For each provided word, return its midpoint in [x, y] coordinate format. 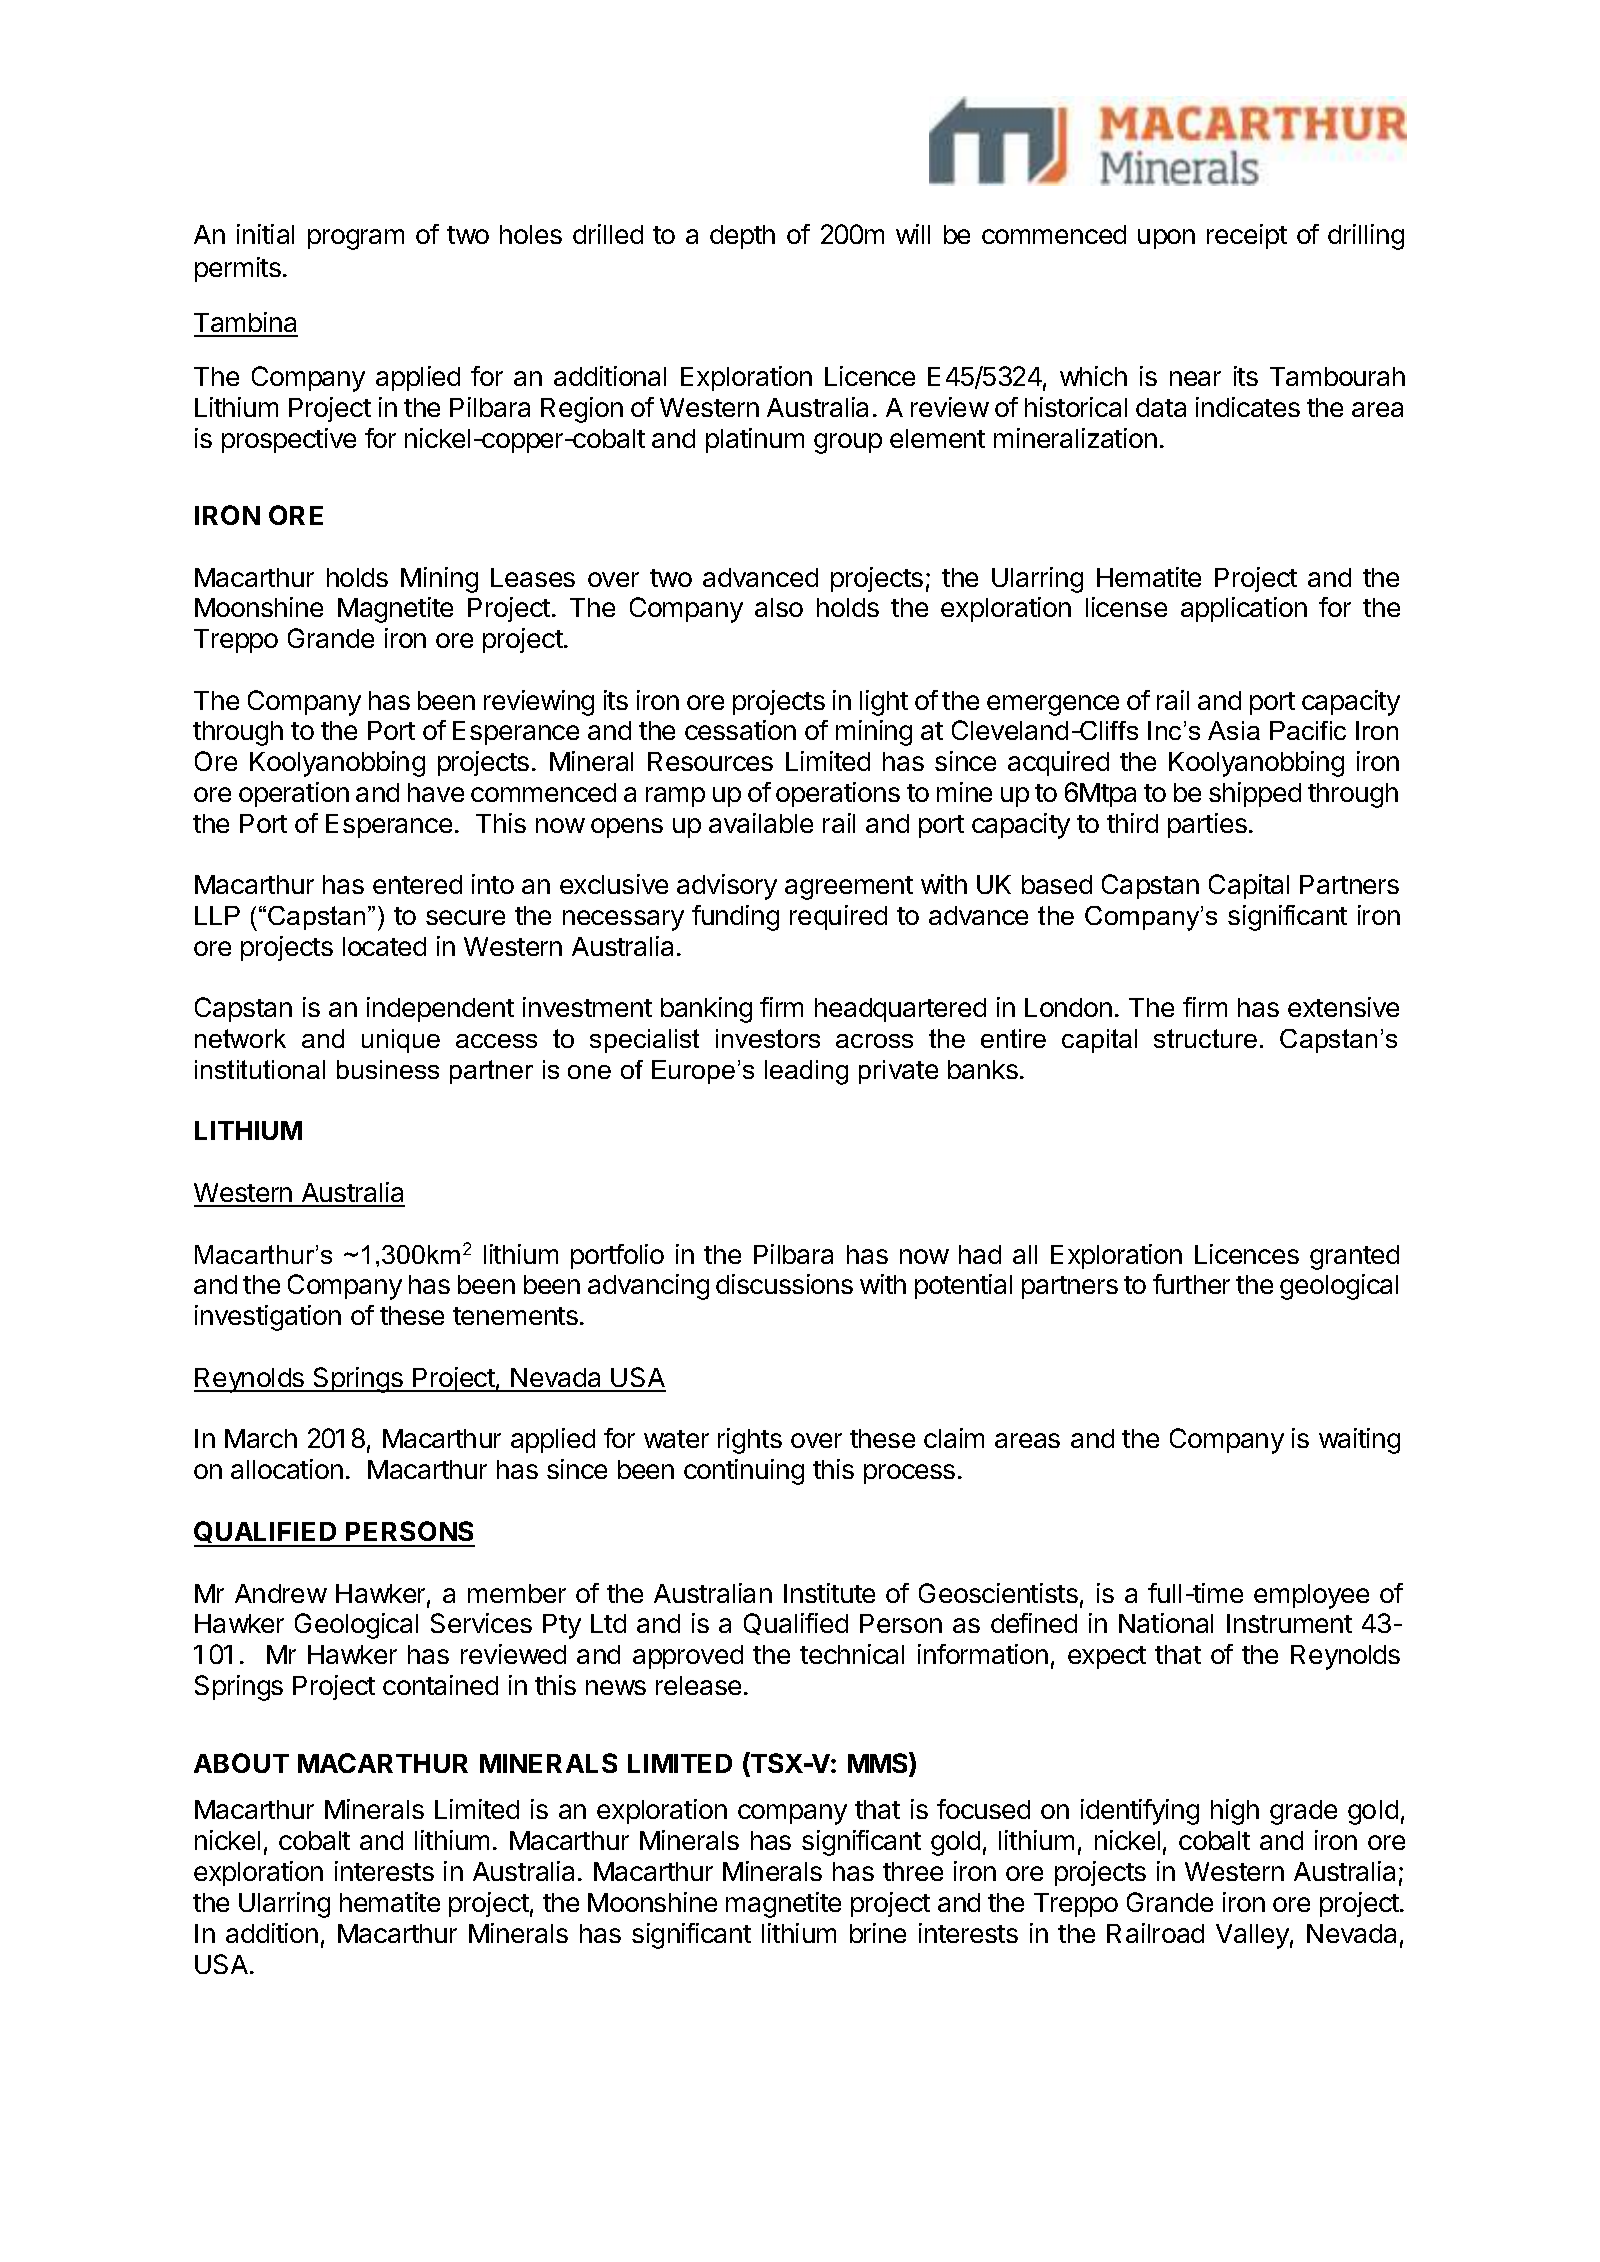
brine [878, 1933]
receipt [1247, 236]
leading [806, 1072]
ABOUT [241, 1763]
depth [742, 237]
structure [1205, 1038]
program [356, 239]
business [388, 1069]
